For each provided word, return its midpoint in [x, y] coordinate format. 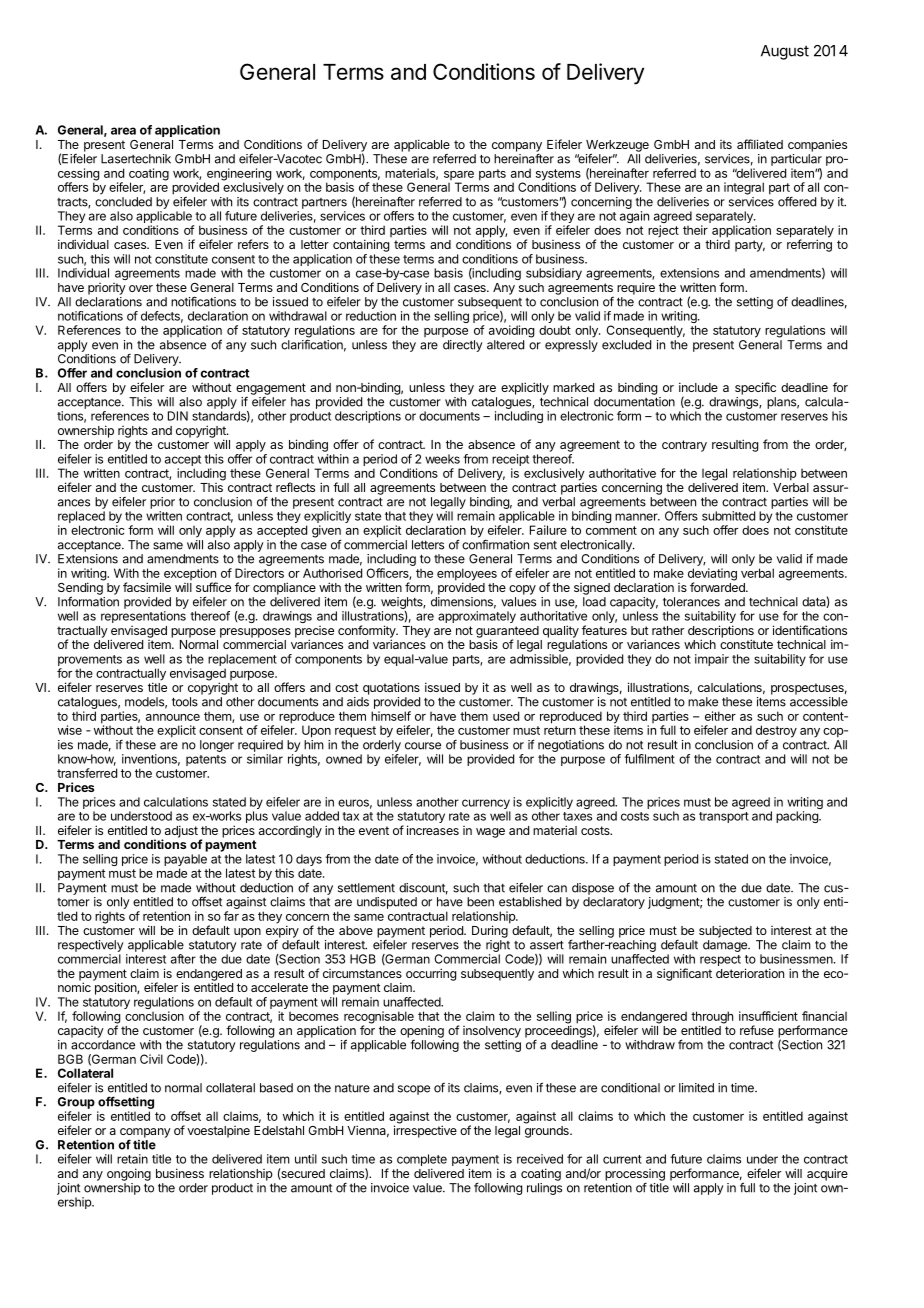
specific [755, 388]
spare [459, 177]
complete [422, 1161]
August [785, 52]
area [123, 131]
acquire [827, 1174]
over [141, 288]
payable [185, 861]
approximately [477, 617]
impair [712, 660]
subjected [725, 932]
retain [132, 1159]
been [480, 902]
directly [462, 346]
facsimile [147, 587]
